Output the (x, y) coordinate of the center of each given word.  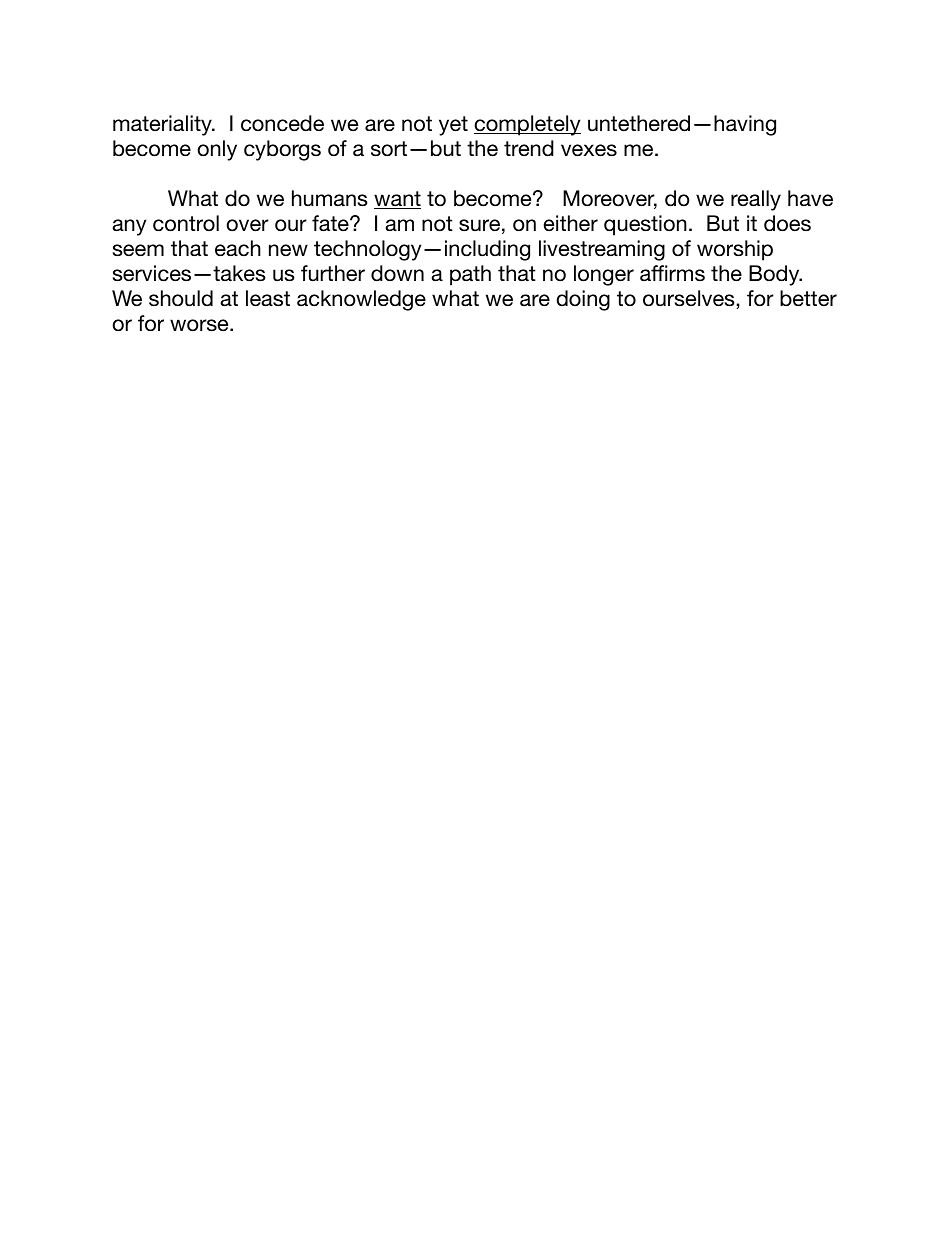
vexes (589, 150)
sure (479, 225)
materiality (163, 125)
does (787, 223)
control (186, 223)
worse (200, 325)
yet (453, 126)
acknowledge (361, 300)
